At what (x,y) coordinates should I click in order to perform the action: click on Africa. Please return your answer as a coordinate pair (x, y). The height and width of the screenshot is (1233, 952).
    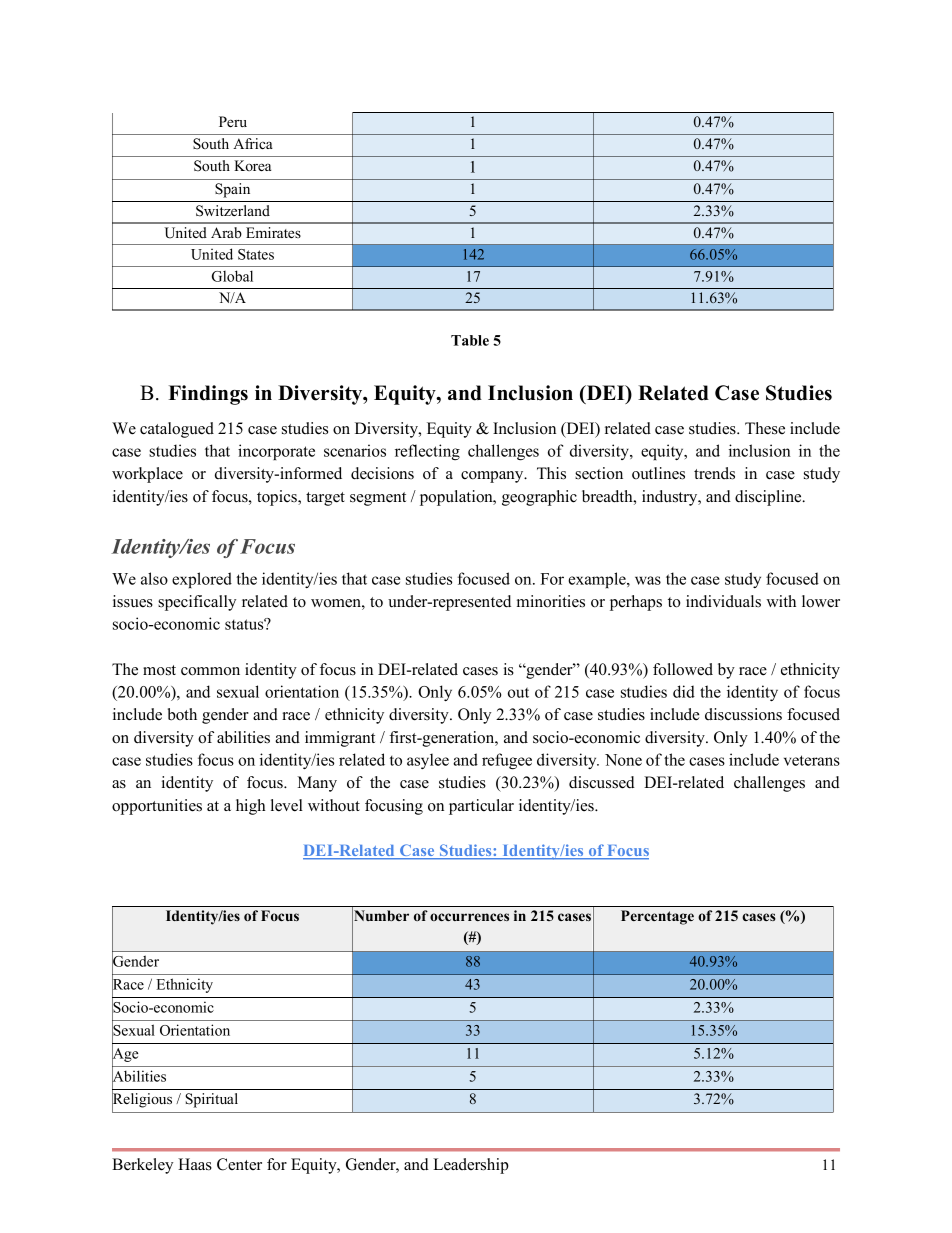
    Looking at the image, I should click on (253, 143).
